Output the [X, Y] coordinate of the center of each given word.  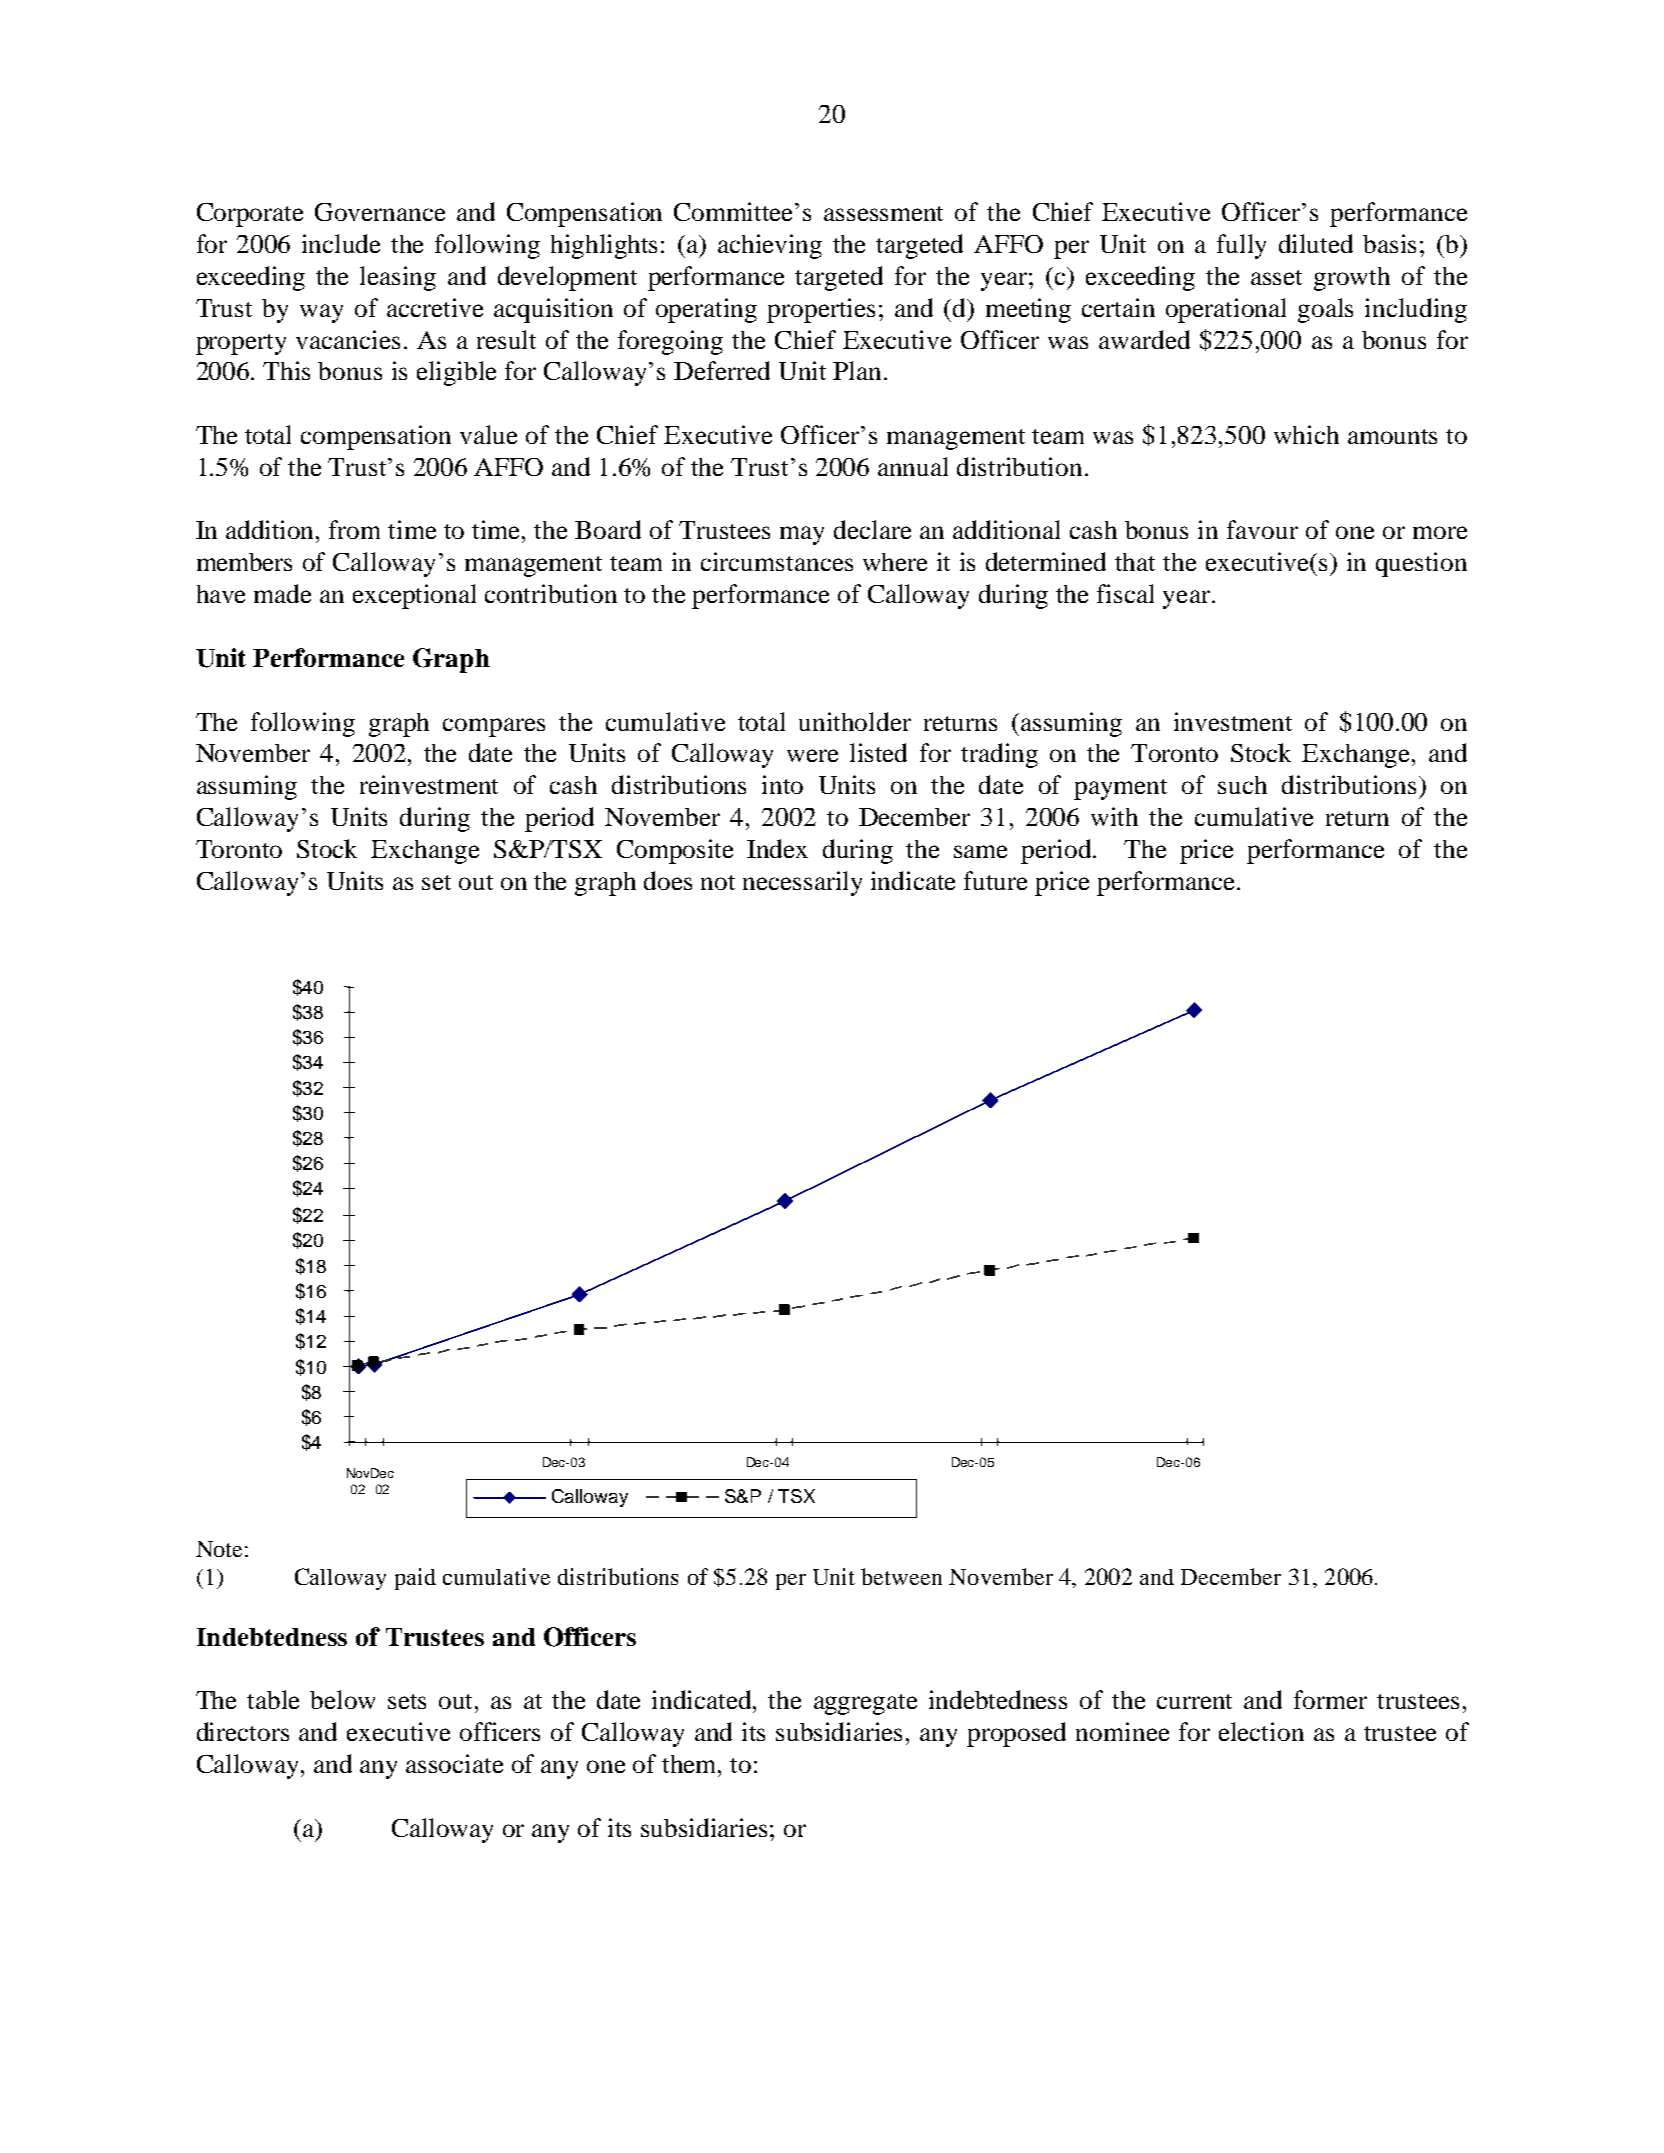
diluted [1316, 243]
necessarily [802, 883]
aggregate [865, 1704]
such [1242, 785]
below [342, 1699]
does [668, 880]
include [341, 243]
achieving [770, 246]
